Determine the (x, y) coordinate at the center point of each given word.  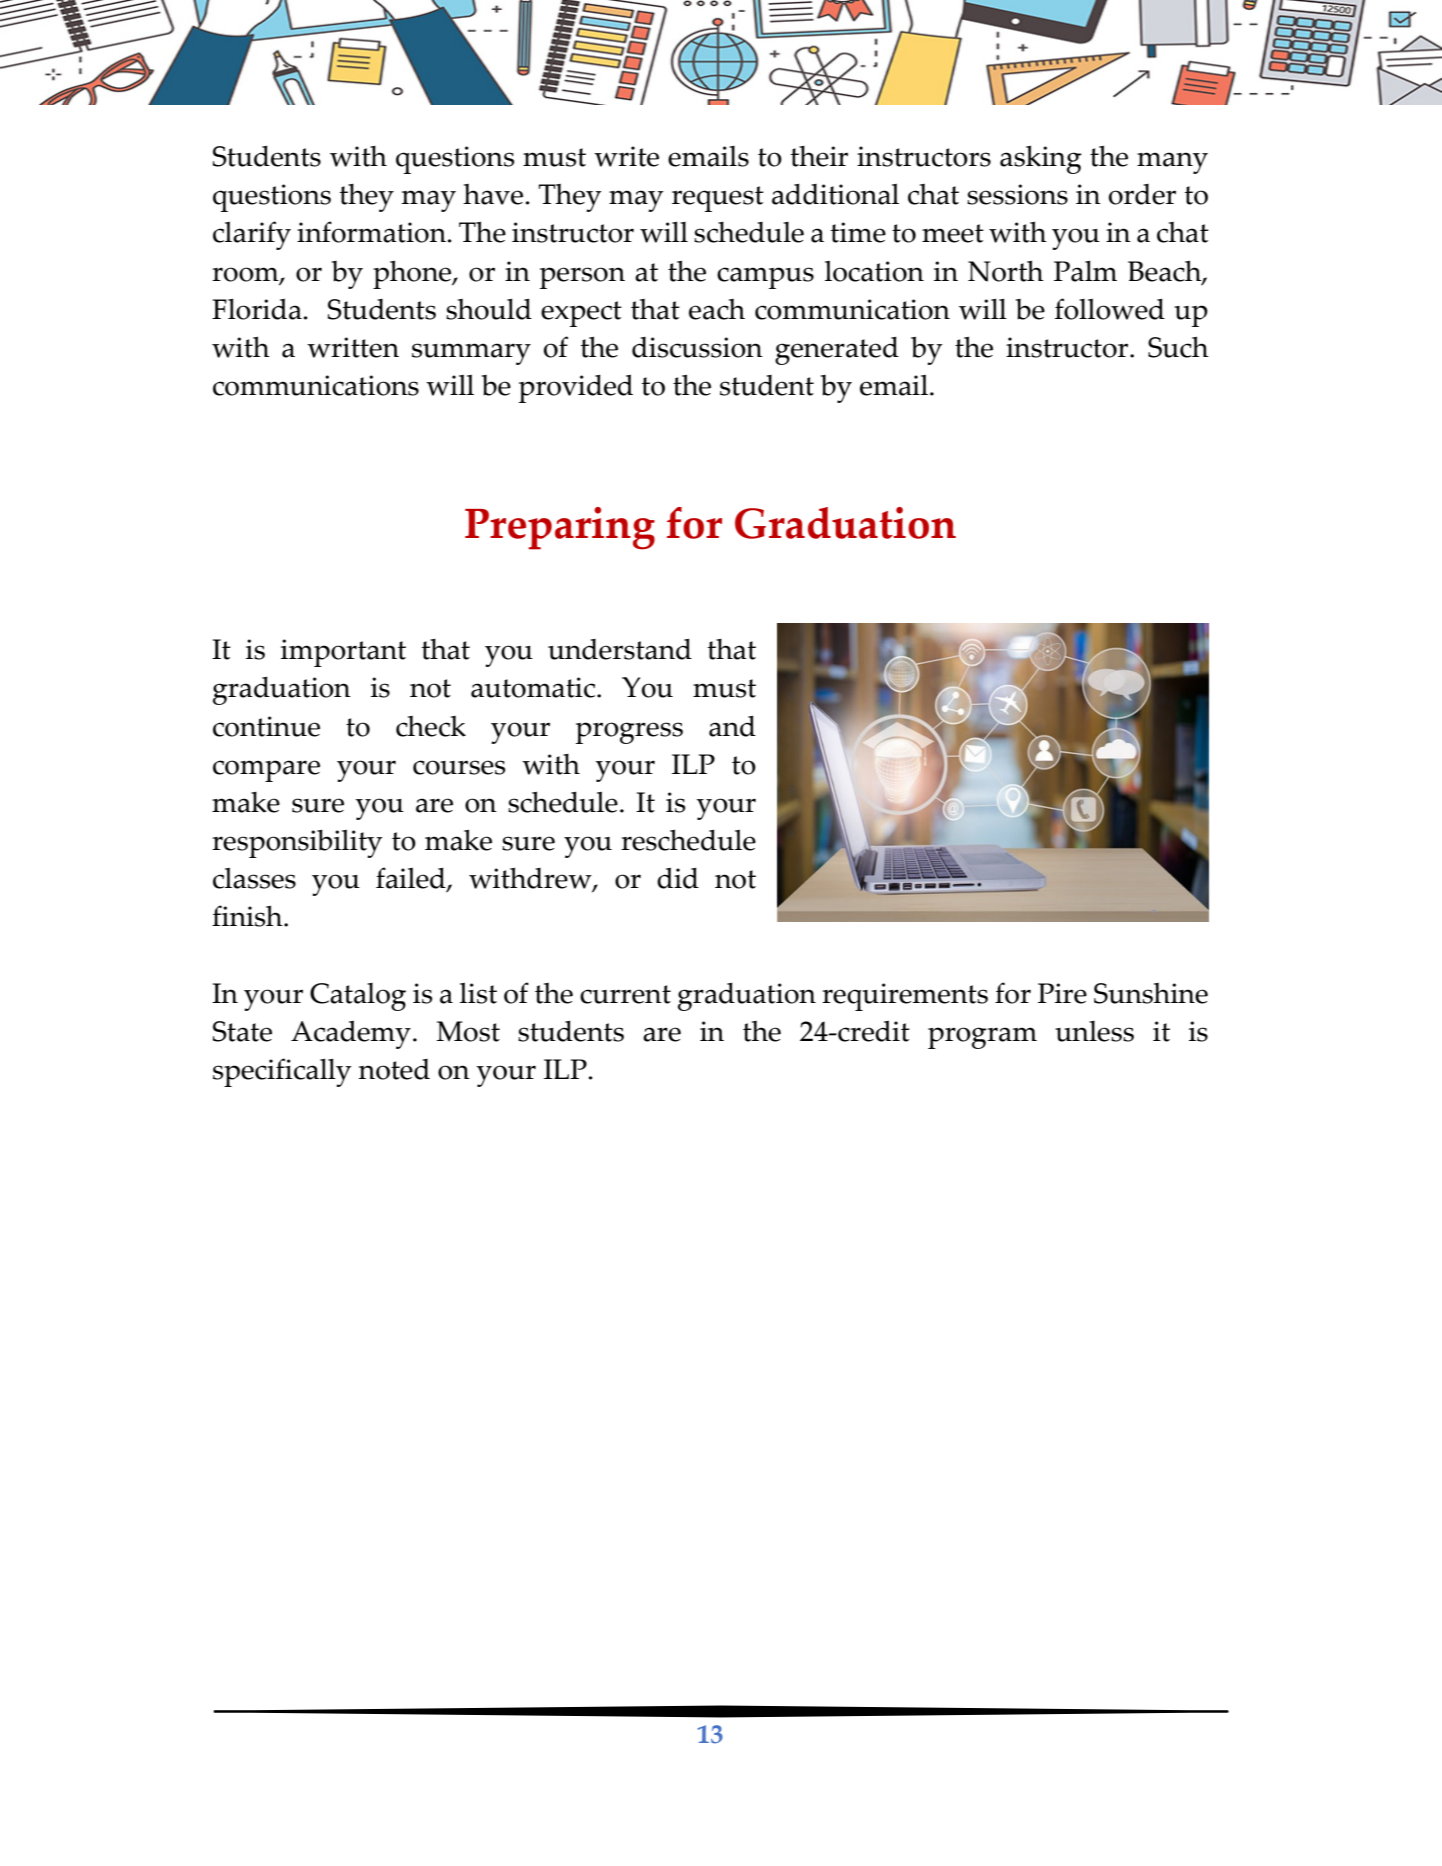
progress (629, 733)
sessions (1017, 194)
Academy (351, 1034)
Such (1178, 347)
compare (266, 771)
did (678, 878)
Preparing (560, 528)
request (718, 199)
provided (576, 388)
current (625, 994)
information (371, 232)
